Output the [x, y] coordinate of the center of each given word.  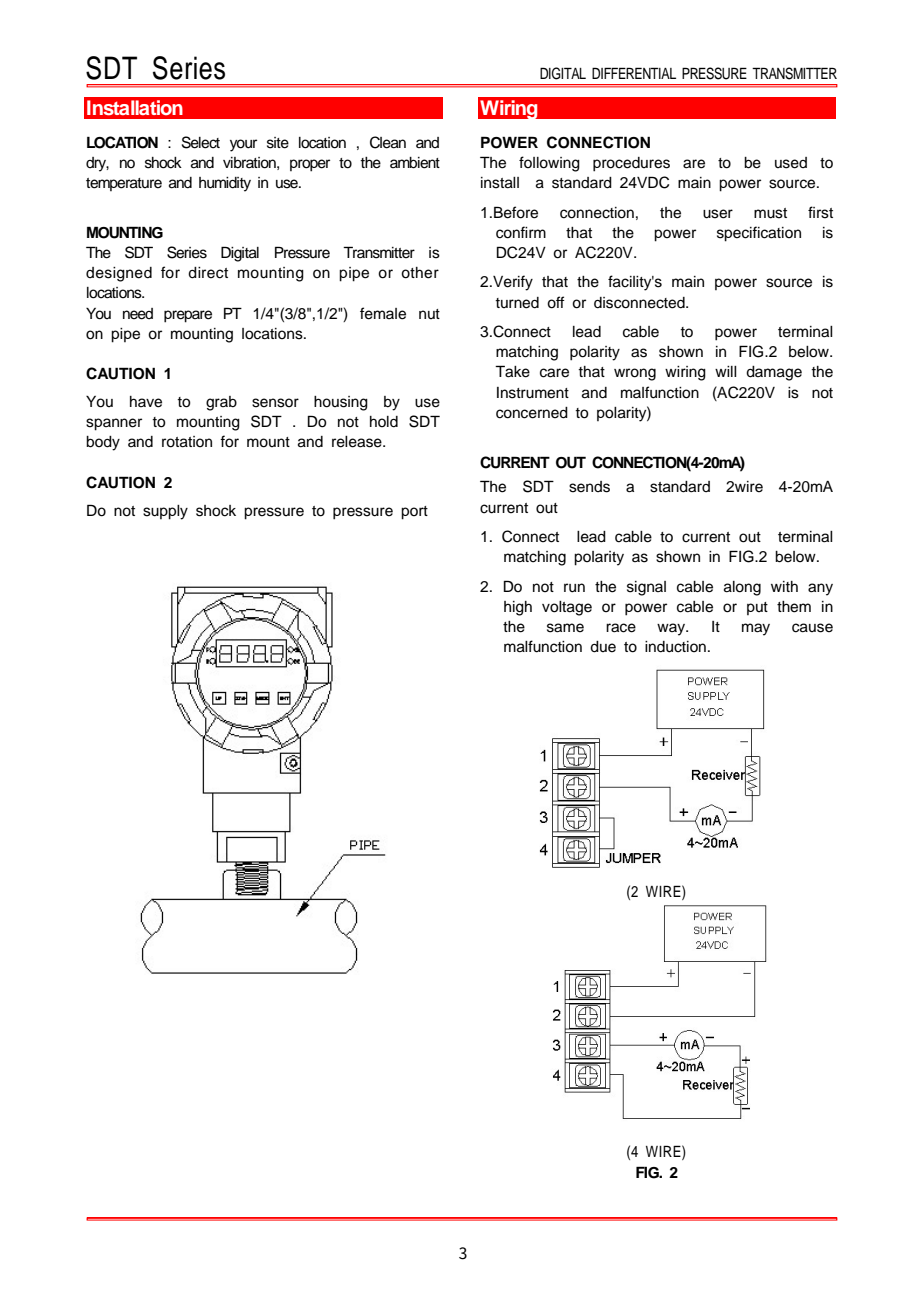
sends [589, 487]
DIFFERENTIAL [634, 73]
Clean [388, 142]
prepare [188, 316]
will [726, 371]
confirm [521, 232]
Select [201, 142]
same [565, 628]
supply [165, 512]
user [718, 214]
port [414, 513]
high [518, 608]
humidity [225, 184]
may [756, 629]
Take [512, 371]
